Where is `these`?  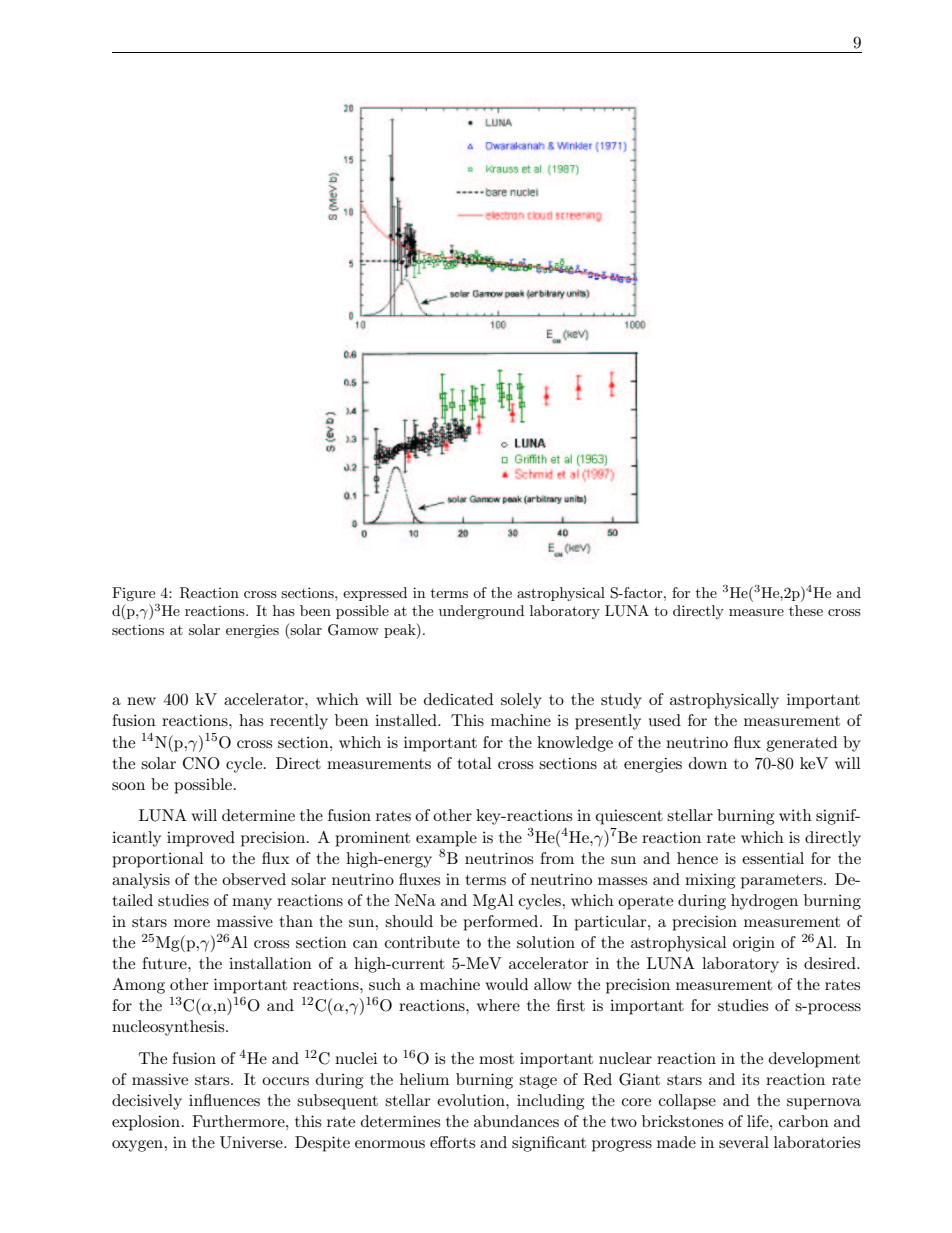
these is located at coordinates (806, 610).
